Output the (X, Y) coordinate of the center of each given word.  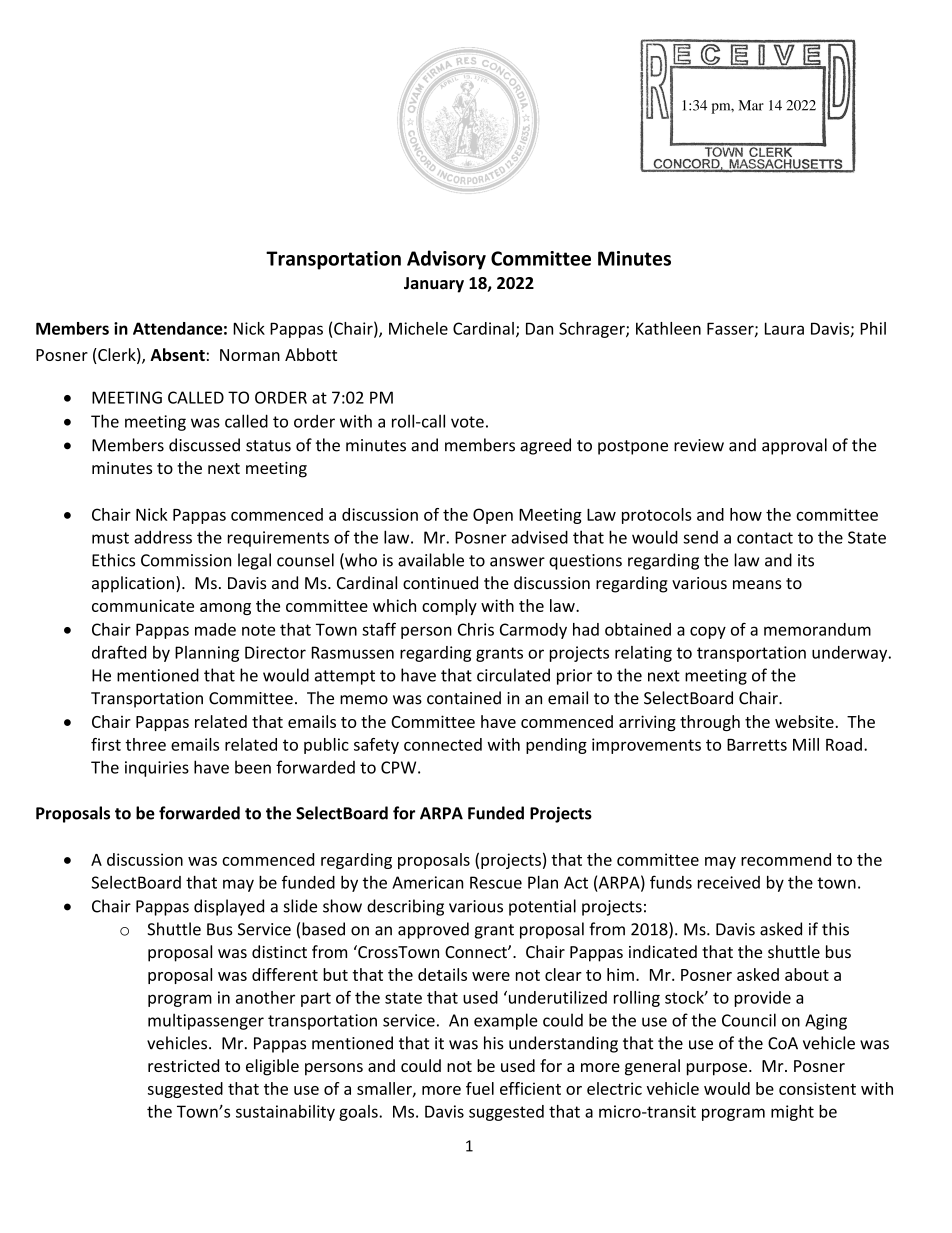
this (835, 929)
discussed (204, 445)
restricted (183, 1065)
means (757, 585)
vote (467, 422)
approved (433, 930)
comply (449, 607)
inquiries (157, 769)
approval (794, 446)
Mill (806, 744)
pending (556, 746)
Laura (784, 328)
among (225, 609)
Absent (177, 354)
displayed (229, 907)
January (434, 285)
